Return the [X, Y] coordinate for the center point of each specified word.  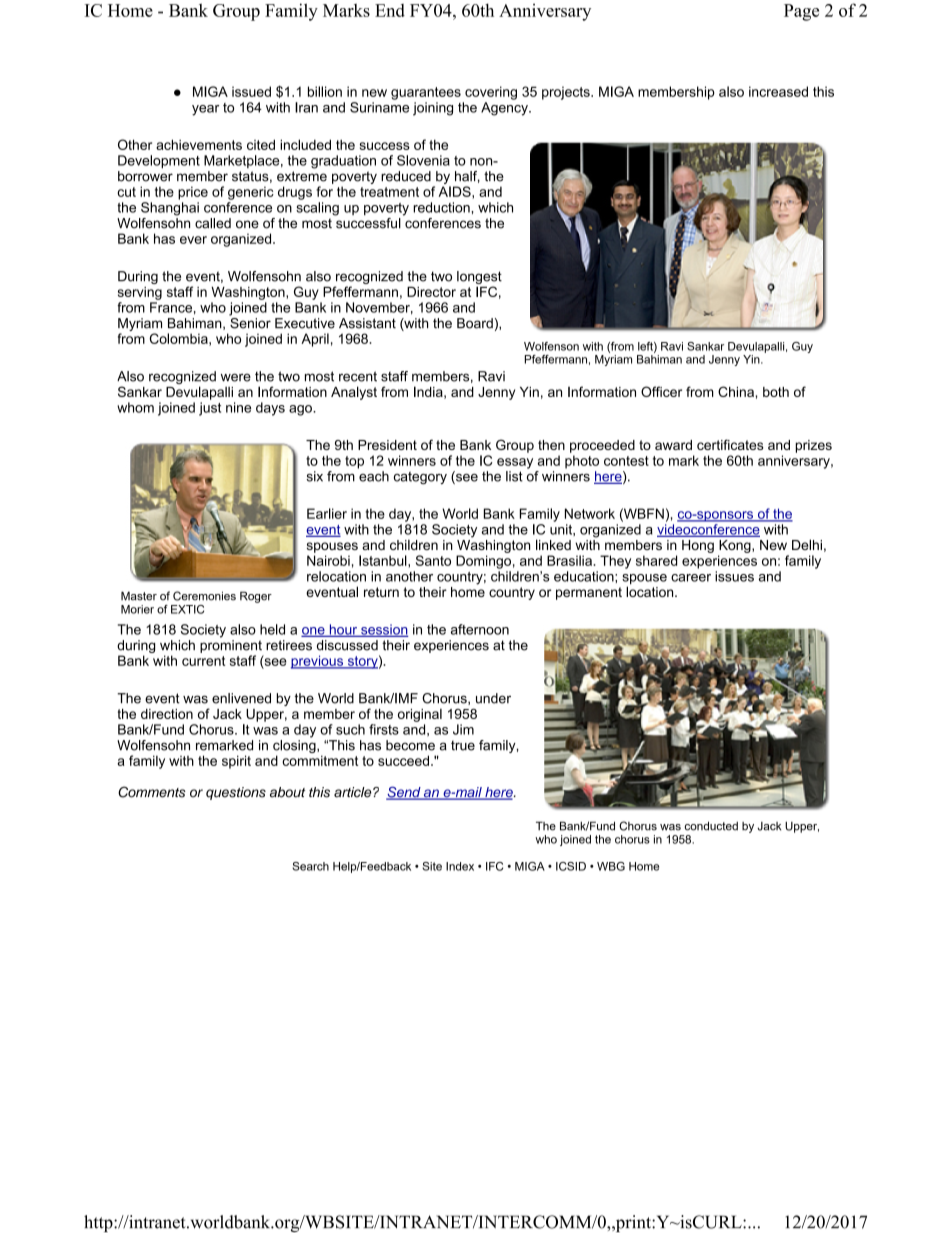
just [210, 409]
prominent [231, 645]
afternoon [480, 629]
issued [251, 91]
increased [778, 91]
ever [193, 240]
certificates [730, 444]
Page [801, 12]
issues [734, 576]
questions [236, 793]
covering [491, 93]
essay [515, 463]
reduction [442, 207]
